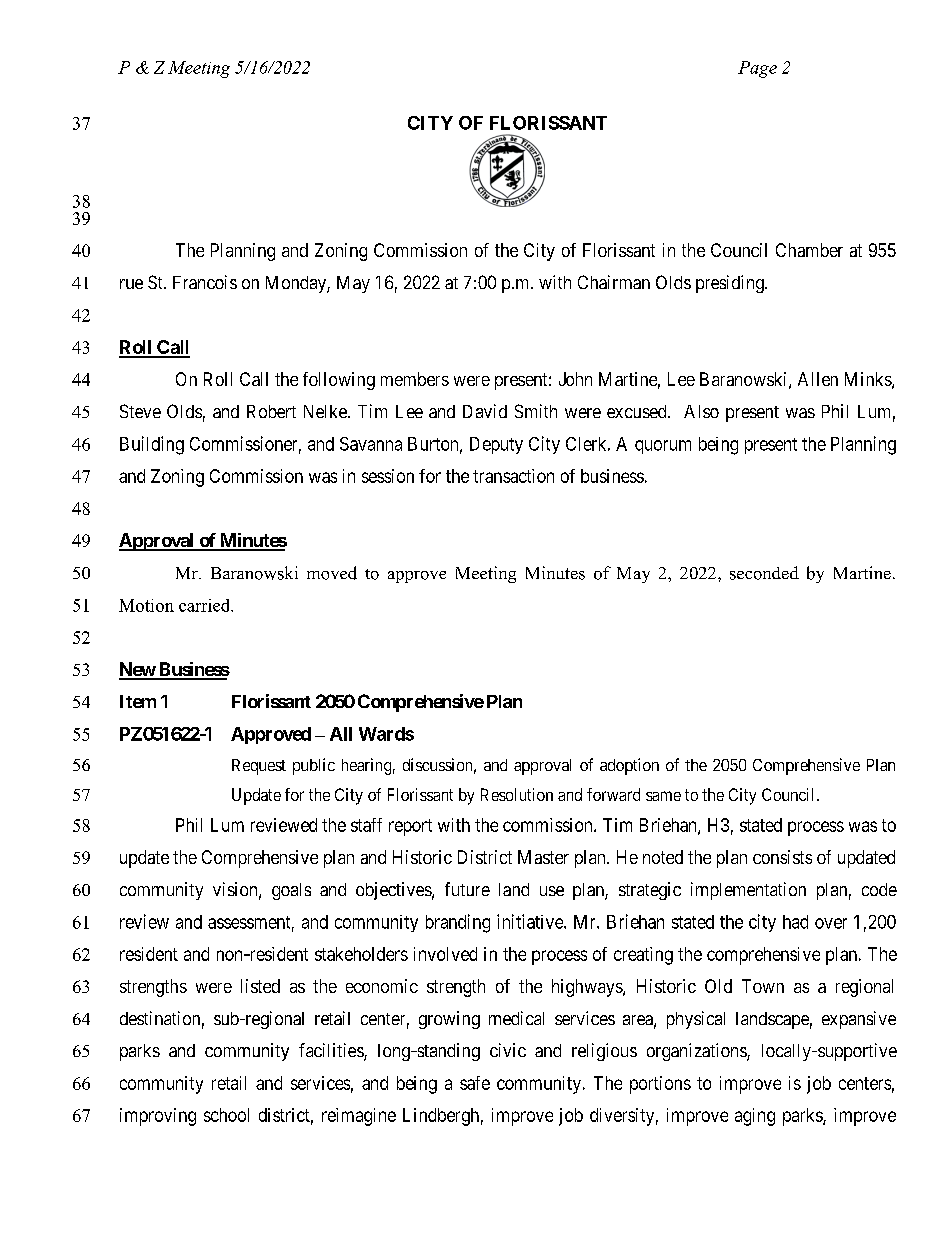 Image resolution: width=952 pixels, height=1233 pixels. I want to click on Chamber, so click(809, 250).
